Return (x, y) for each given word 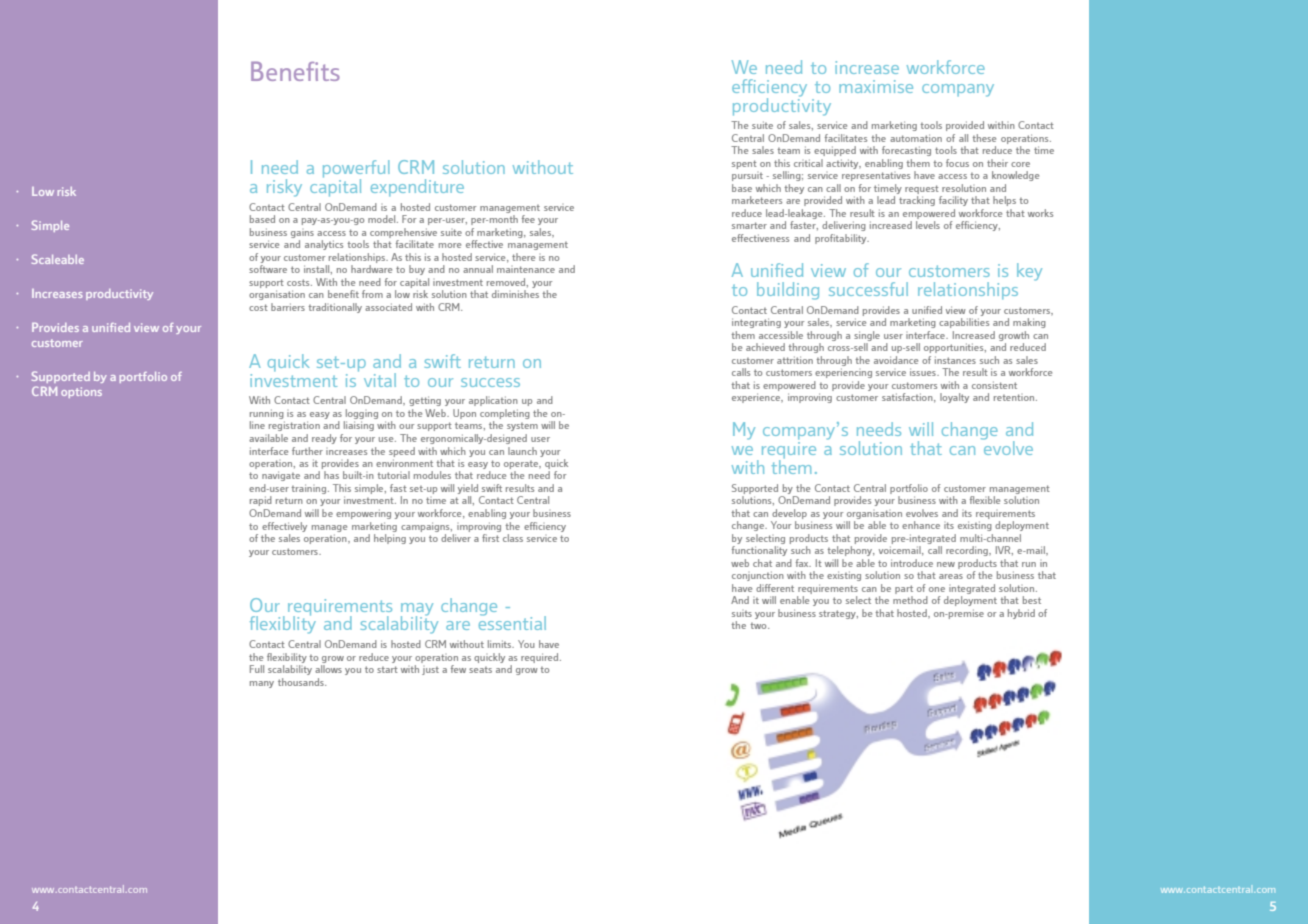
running (267, 414)
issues (924, 372)
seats (480, 670)
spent (744, 164)
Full (257, 669)
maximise (876, 86)
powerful (356, 170)
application (493, 401)
